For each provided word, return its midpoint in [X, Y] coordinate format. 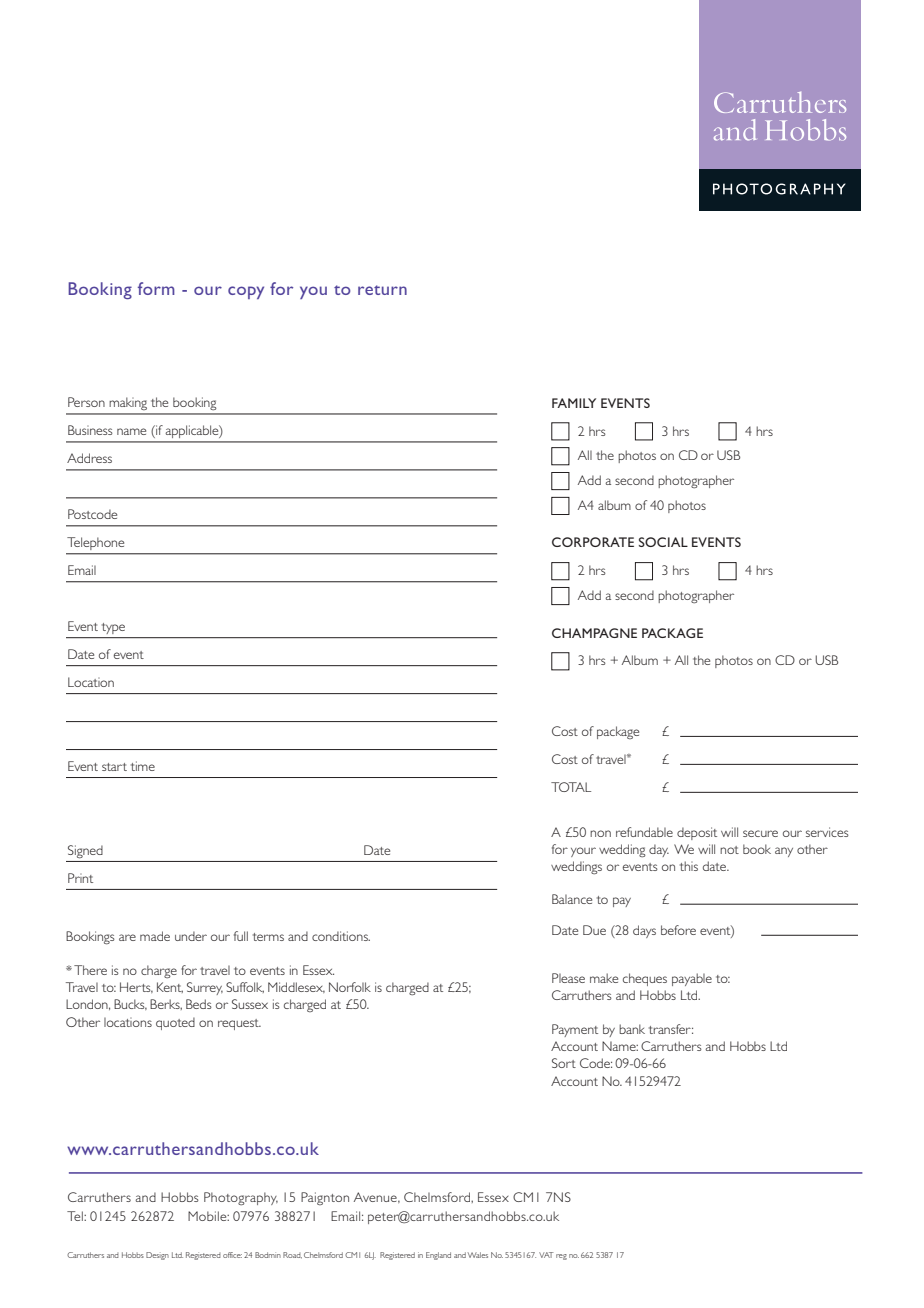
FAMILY [574, 403]
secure [760, 833]
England [438, 1256]
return [382, 290]
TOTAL [571, 787]
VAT [546, 1255]
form [156, 288]
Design [157, 1256]
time [143, 766]
